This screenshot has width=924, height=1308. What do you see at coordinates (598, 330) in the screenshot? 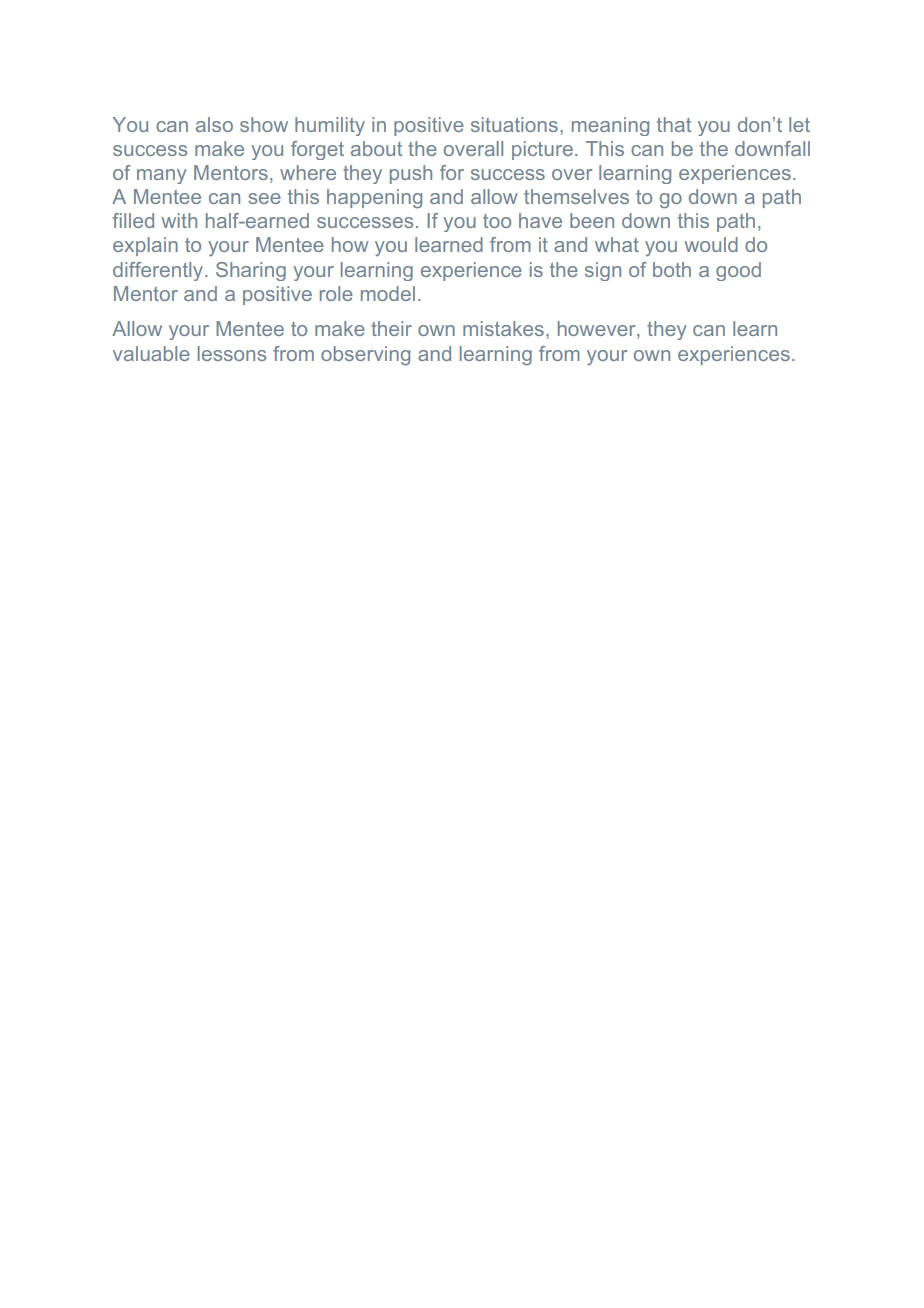
I see `however` at bounding box center [598, 330].
